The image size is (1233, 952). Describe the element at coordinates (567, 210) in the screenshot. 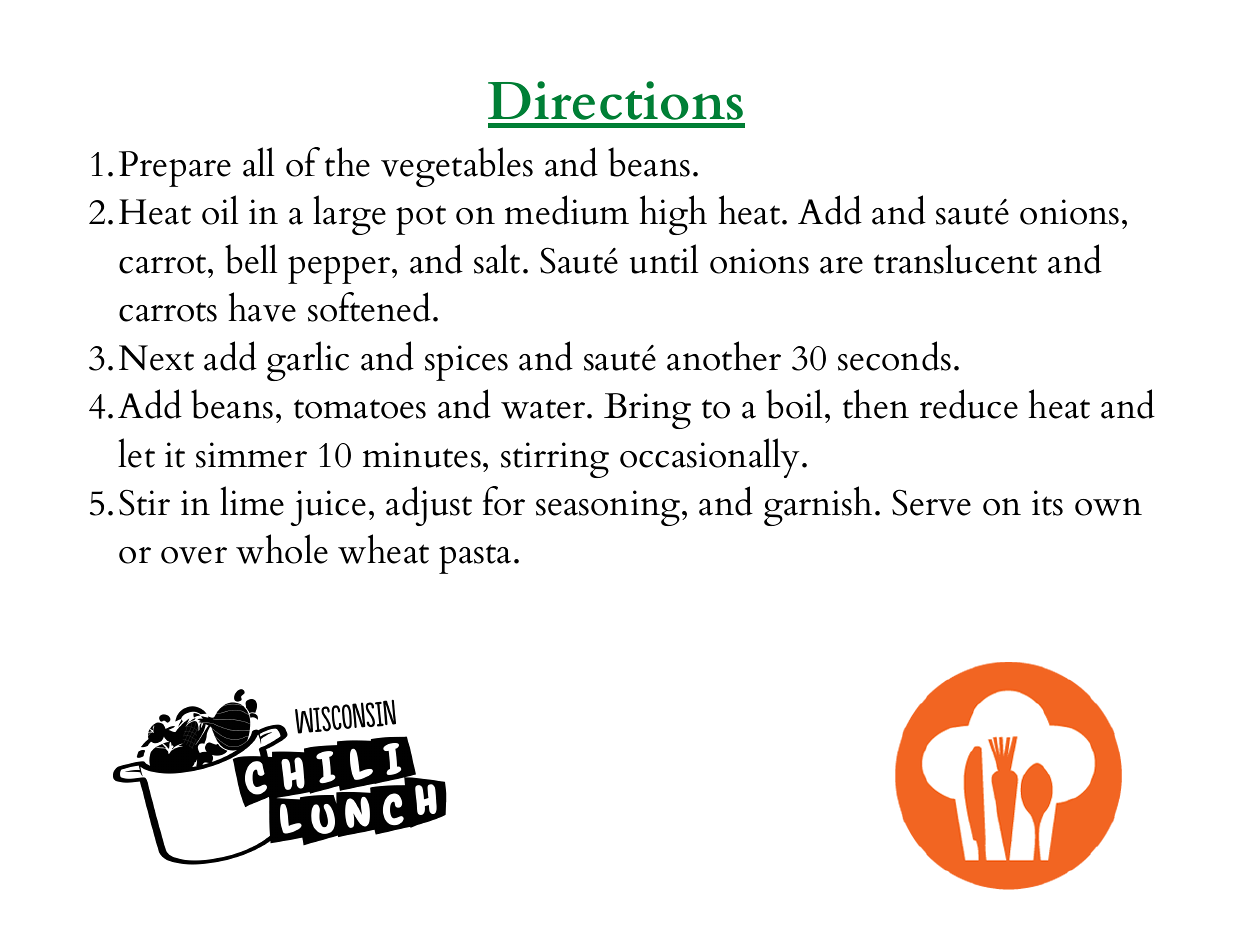

I see `medium` at that location.
